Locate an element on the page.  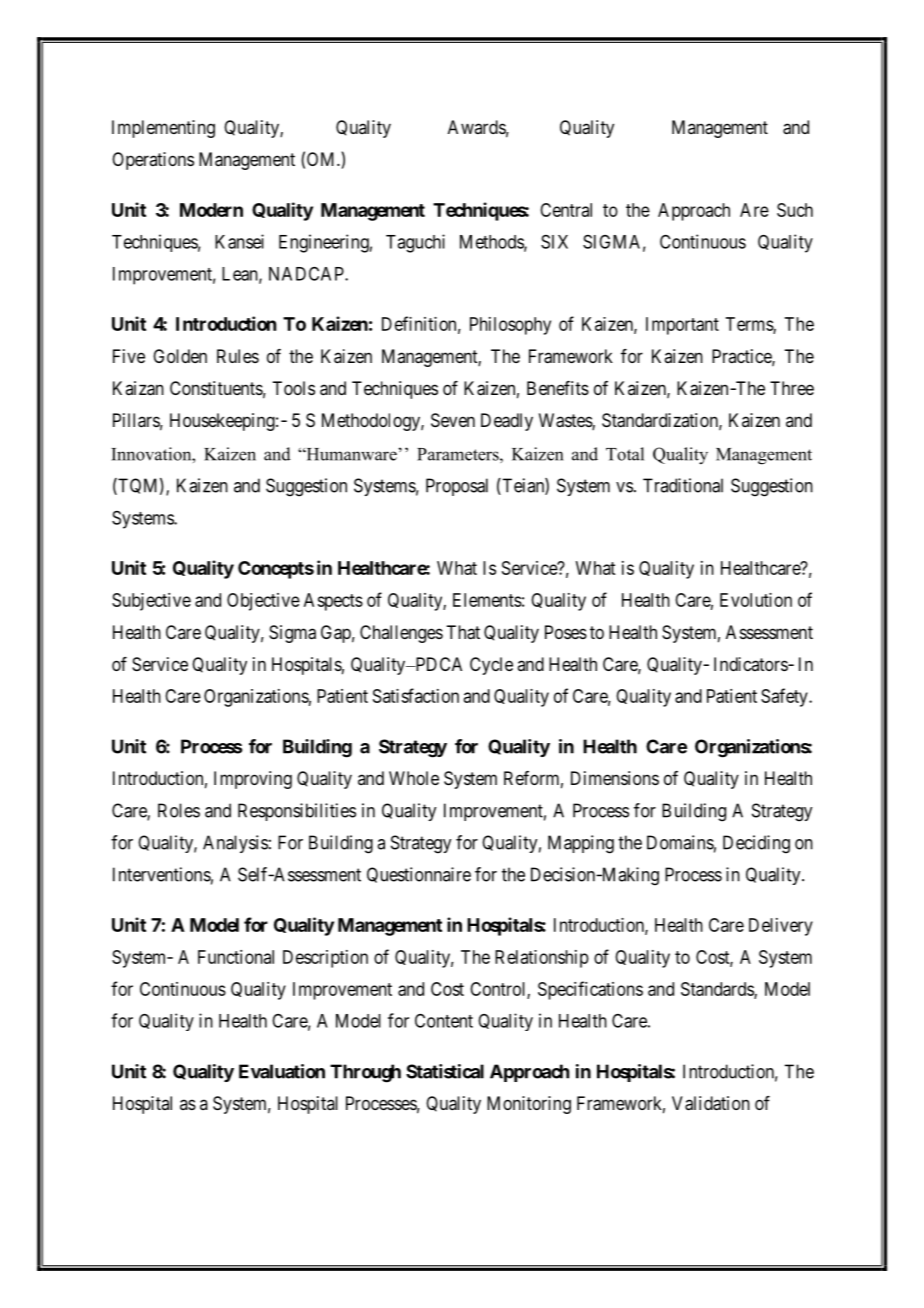
Statistical is located at coordinates (445, 1071).
